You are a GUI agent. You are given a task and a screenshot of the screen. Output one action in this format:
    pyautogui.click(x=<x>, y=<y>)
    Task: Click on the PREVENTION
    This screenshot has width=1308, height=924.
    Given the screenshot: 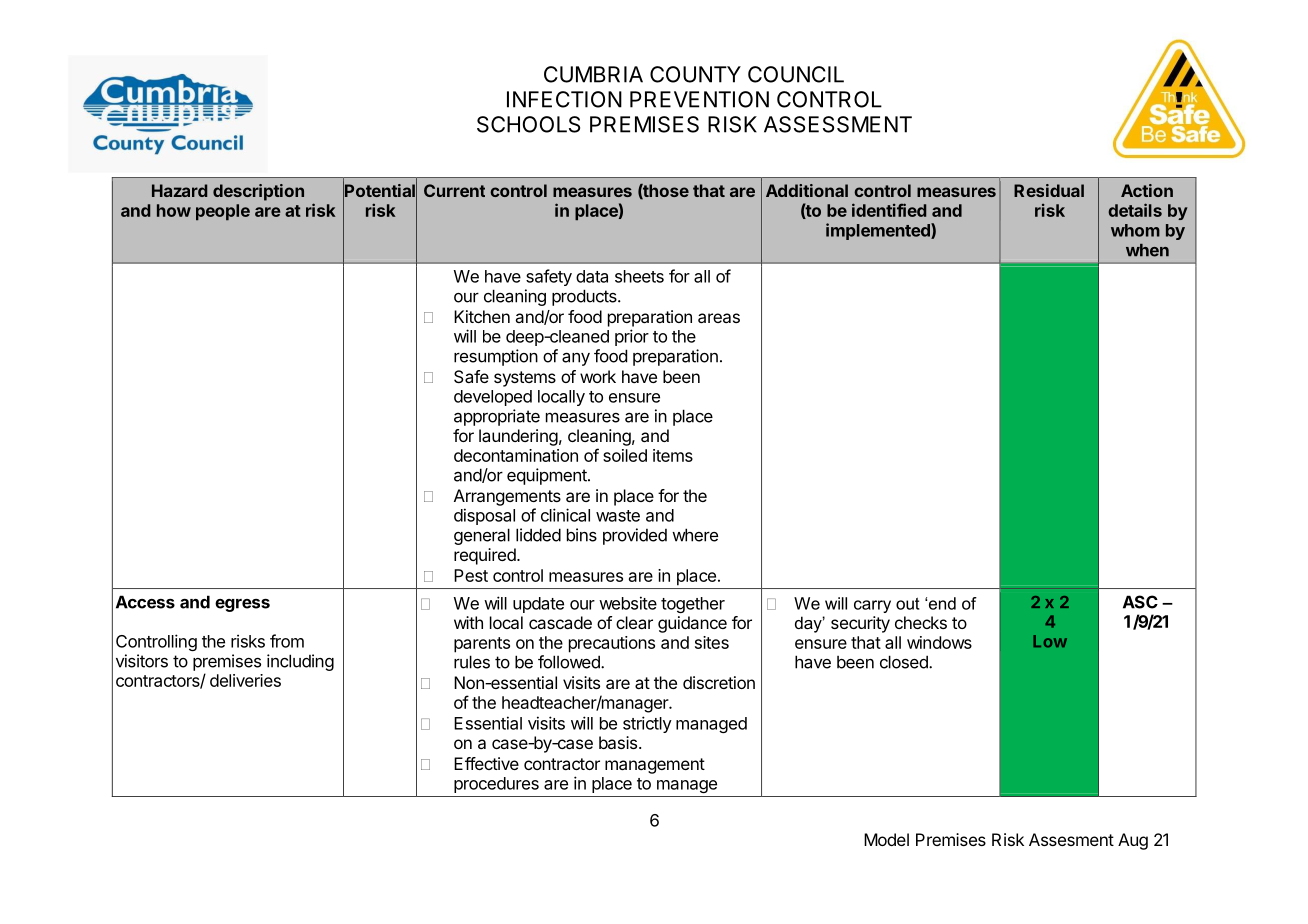 What is the action you would take?
    pyautogui.click(x=699, y=99)
